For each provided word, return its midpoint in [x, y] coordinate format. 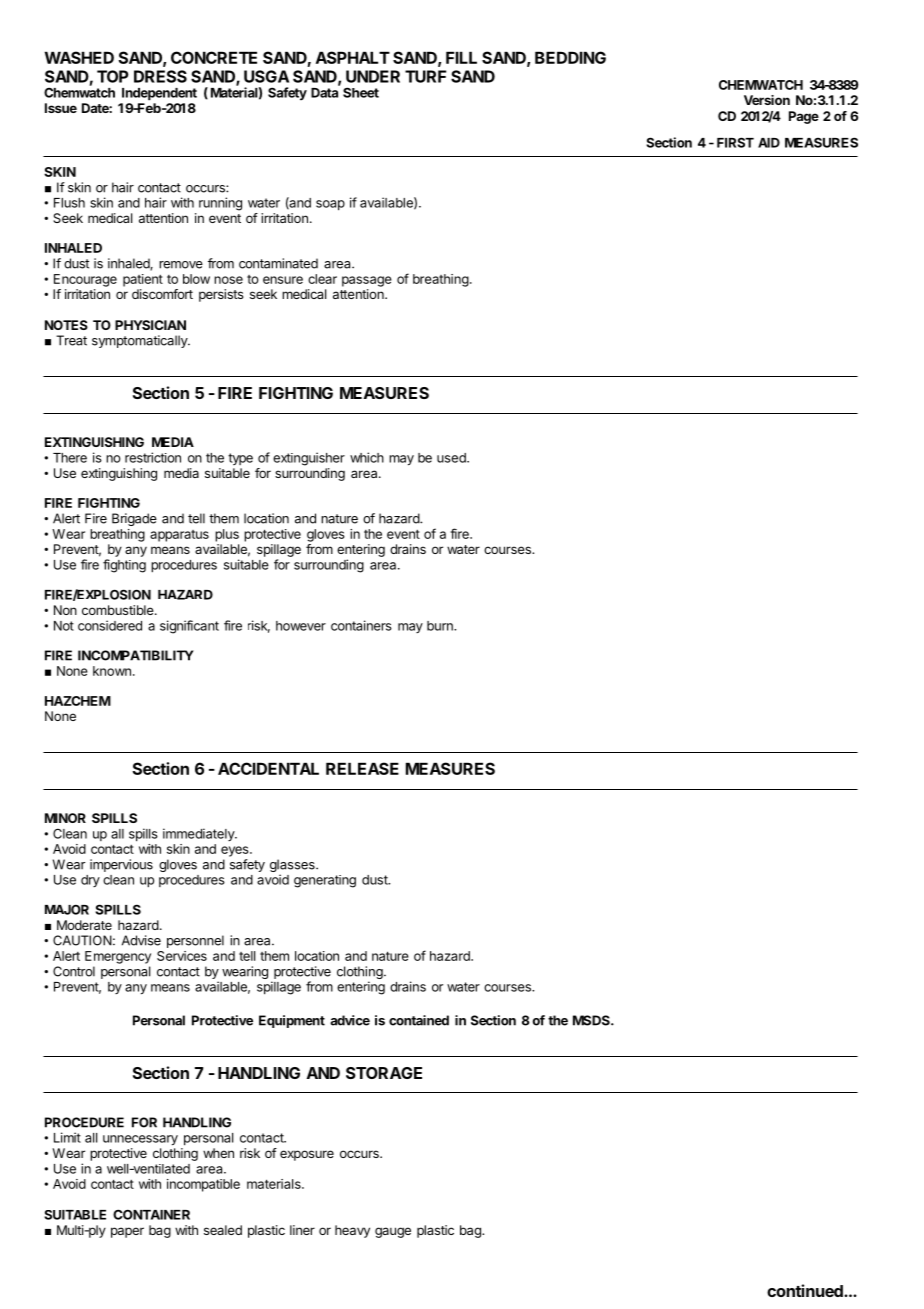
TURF [425, 76]
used [452, 458]
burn [441, 626]
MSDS [592, 1020]
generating [325, 881]
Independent [159, 94]
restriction [153, 457]
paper [127, 1232]
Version [767, 100]
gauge [393, 1232]
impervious [121, 865]
